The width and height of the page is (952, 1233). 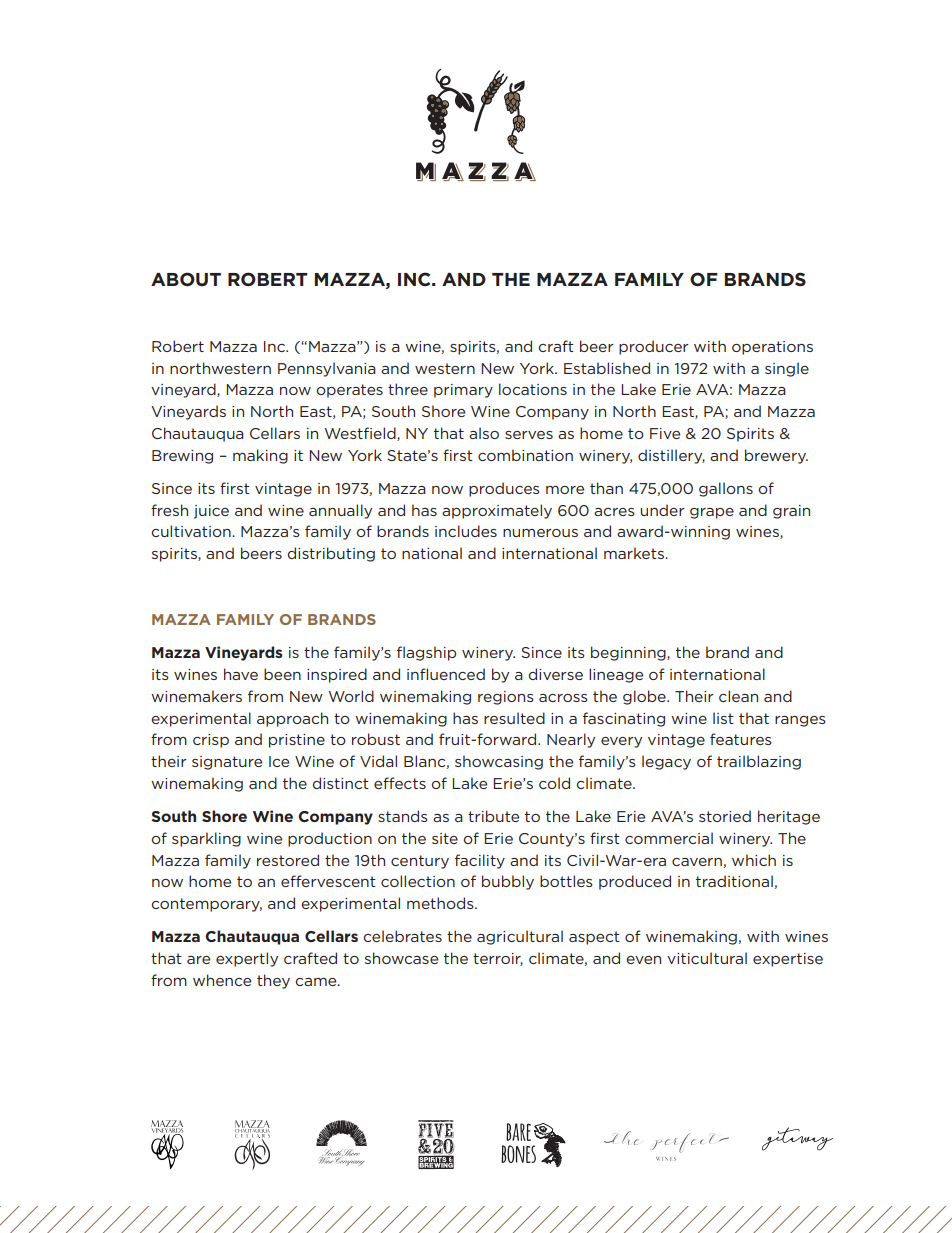 I want to click on ABOUT, so click(x=186, y=279).
